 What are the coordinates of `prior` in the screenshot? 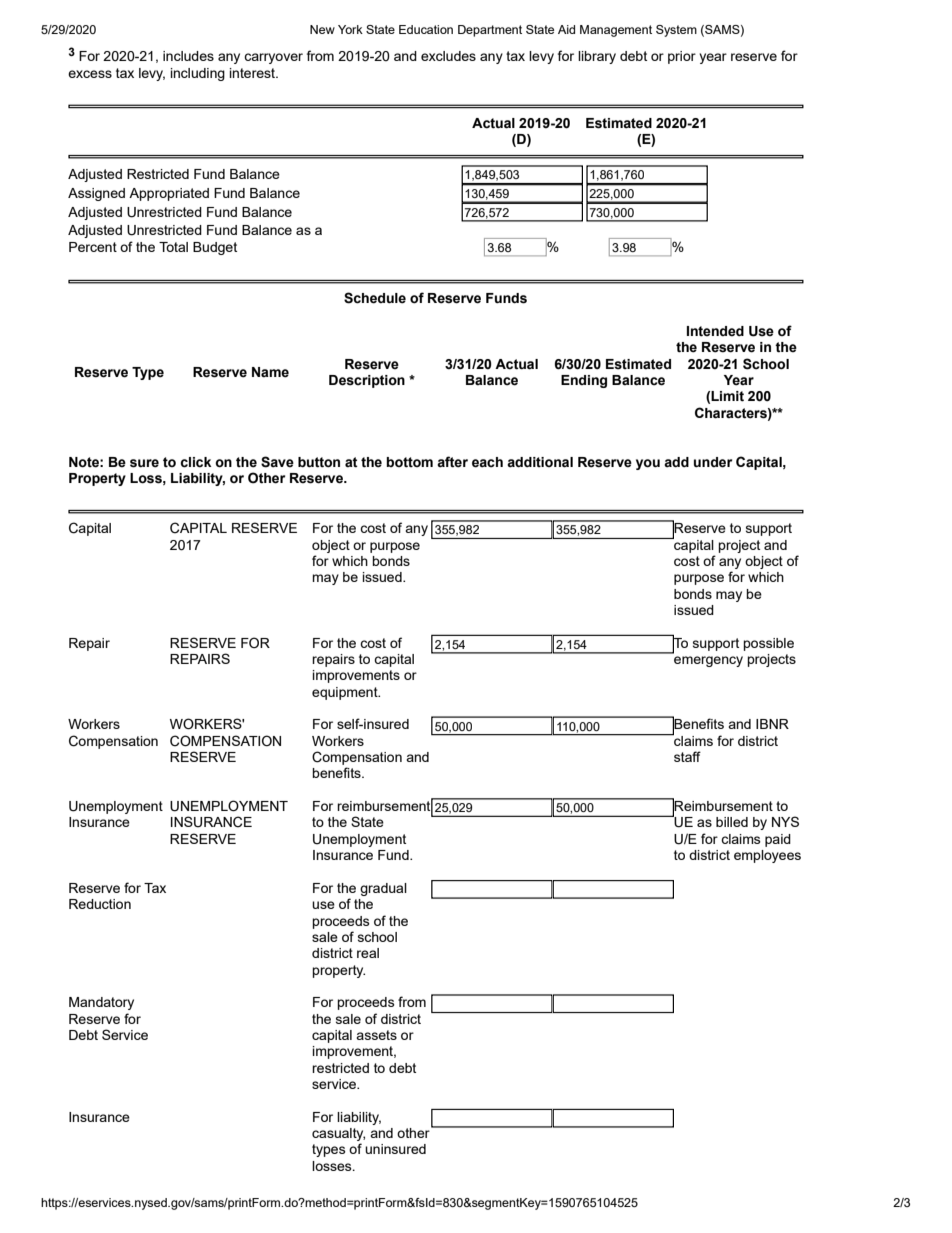 It's located at (682, 57).
